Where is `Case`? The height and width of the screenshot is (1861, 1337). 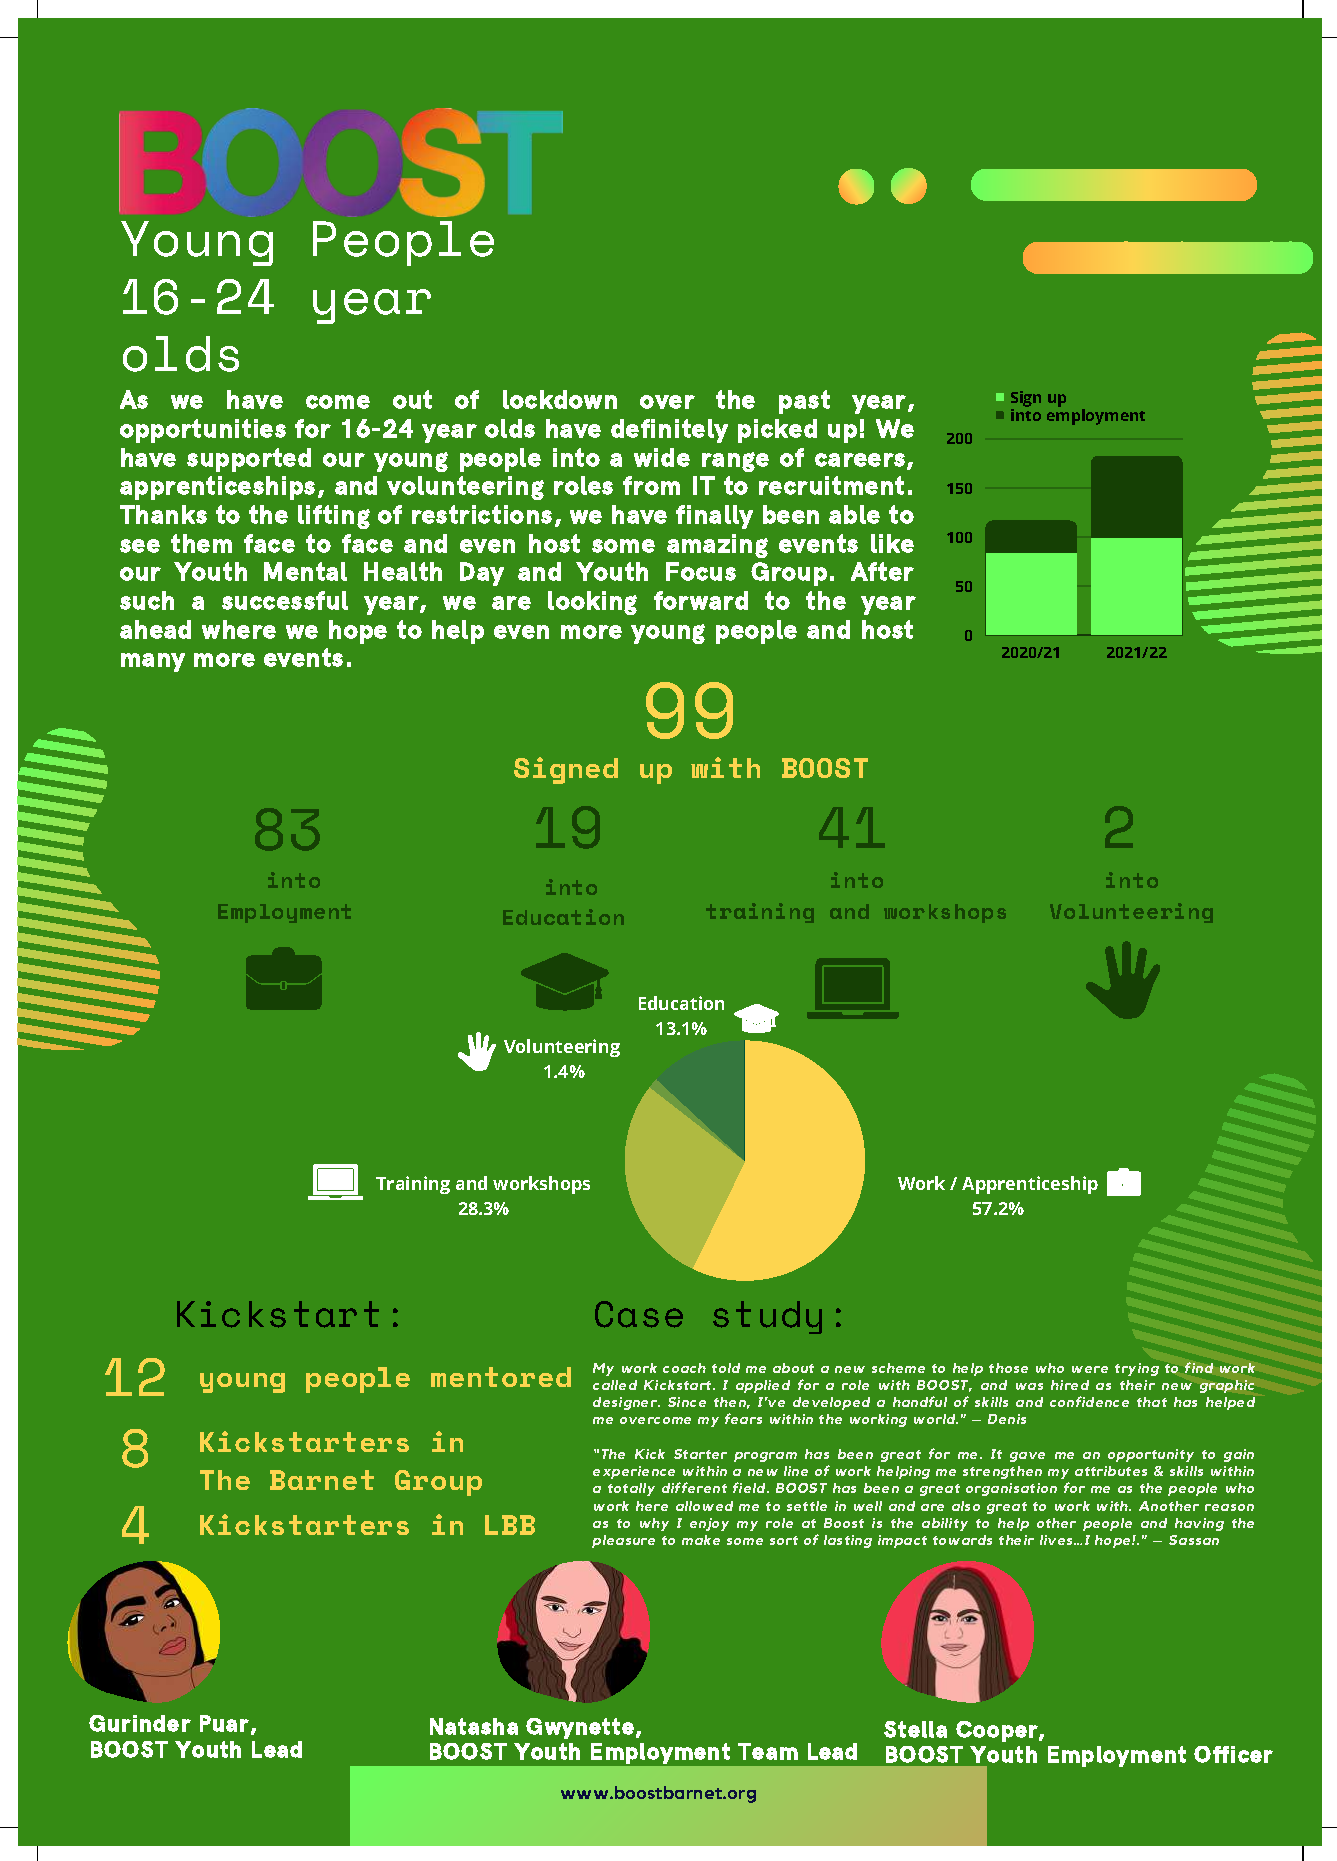
Case is located at coordinates (639, 1314).
